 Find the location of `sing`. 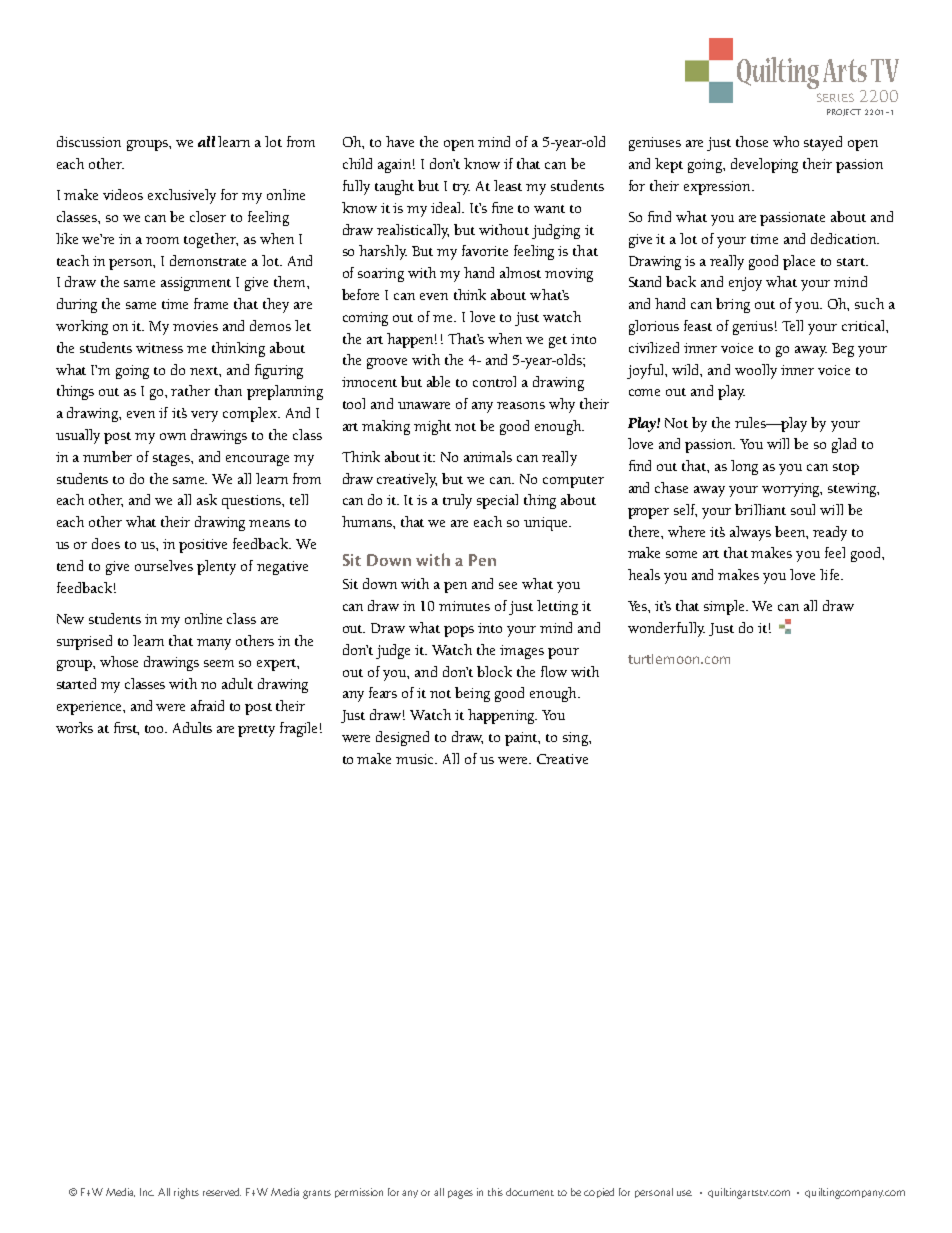

sing is located at coordinates (576, 739).
